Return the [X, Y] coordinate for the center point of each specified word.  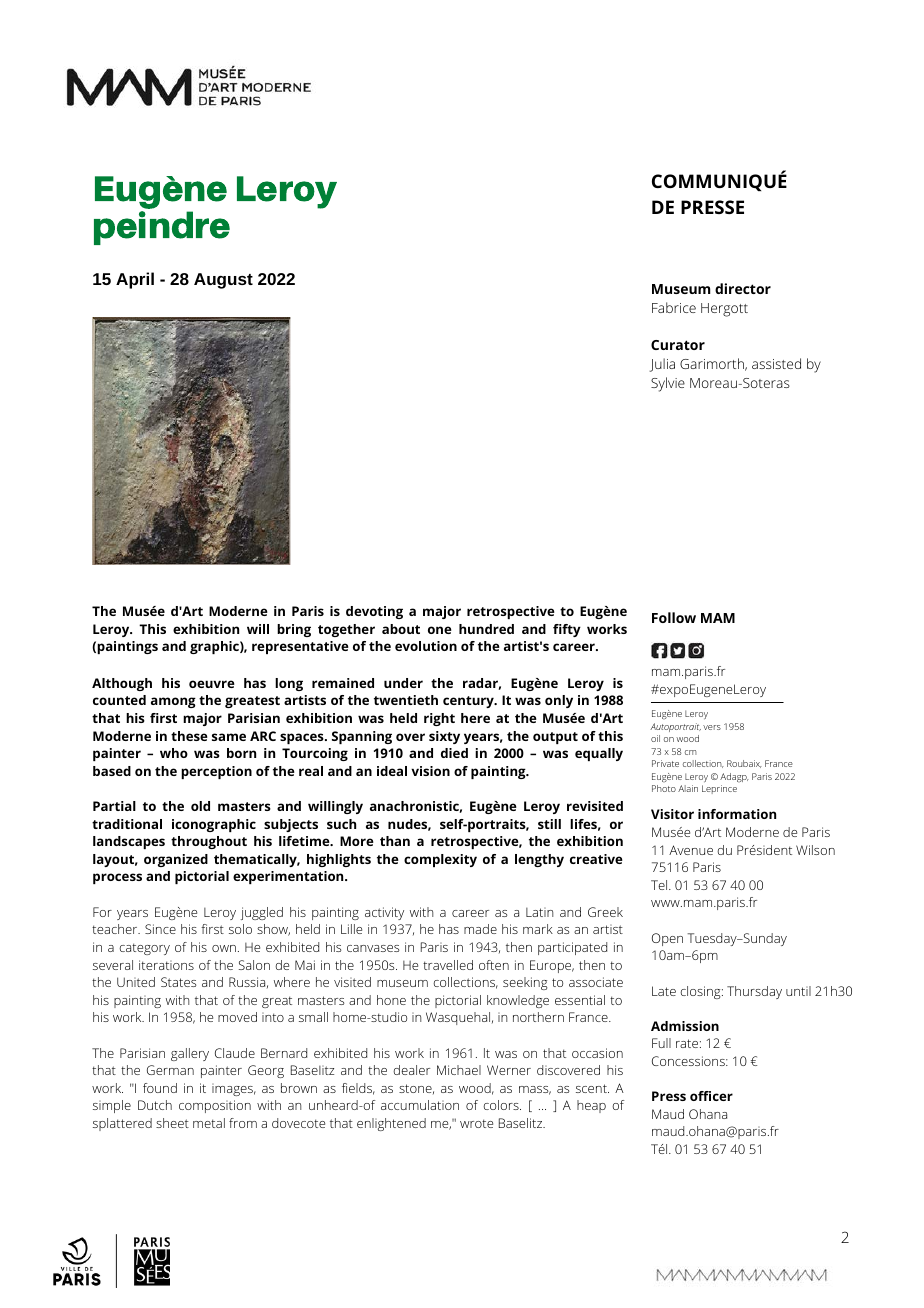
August [223, 281]
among [173, 702]
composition [215, 1106]
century [469, 702]
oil [655, 738]
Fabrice [674, 307]
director [743, 288]
